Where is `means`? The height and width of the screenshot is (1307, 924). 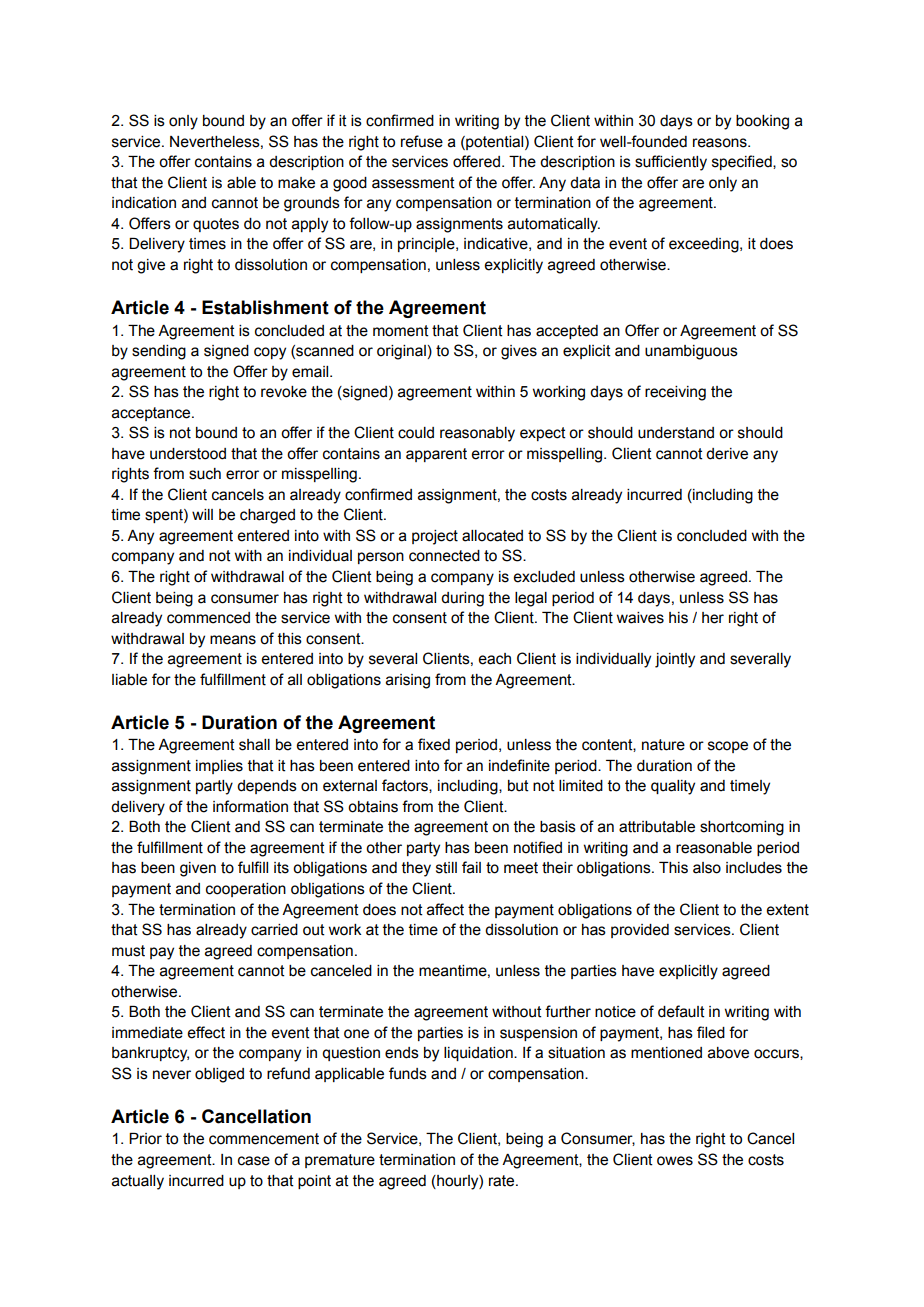
means is located at coordinates (233, 640).
